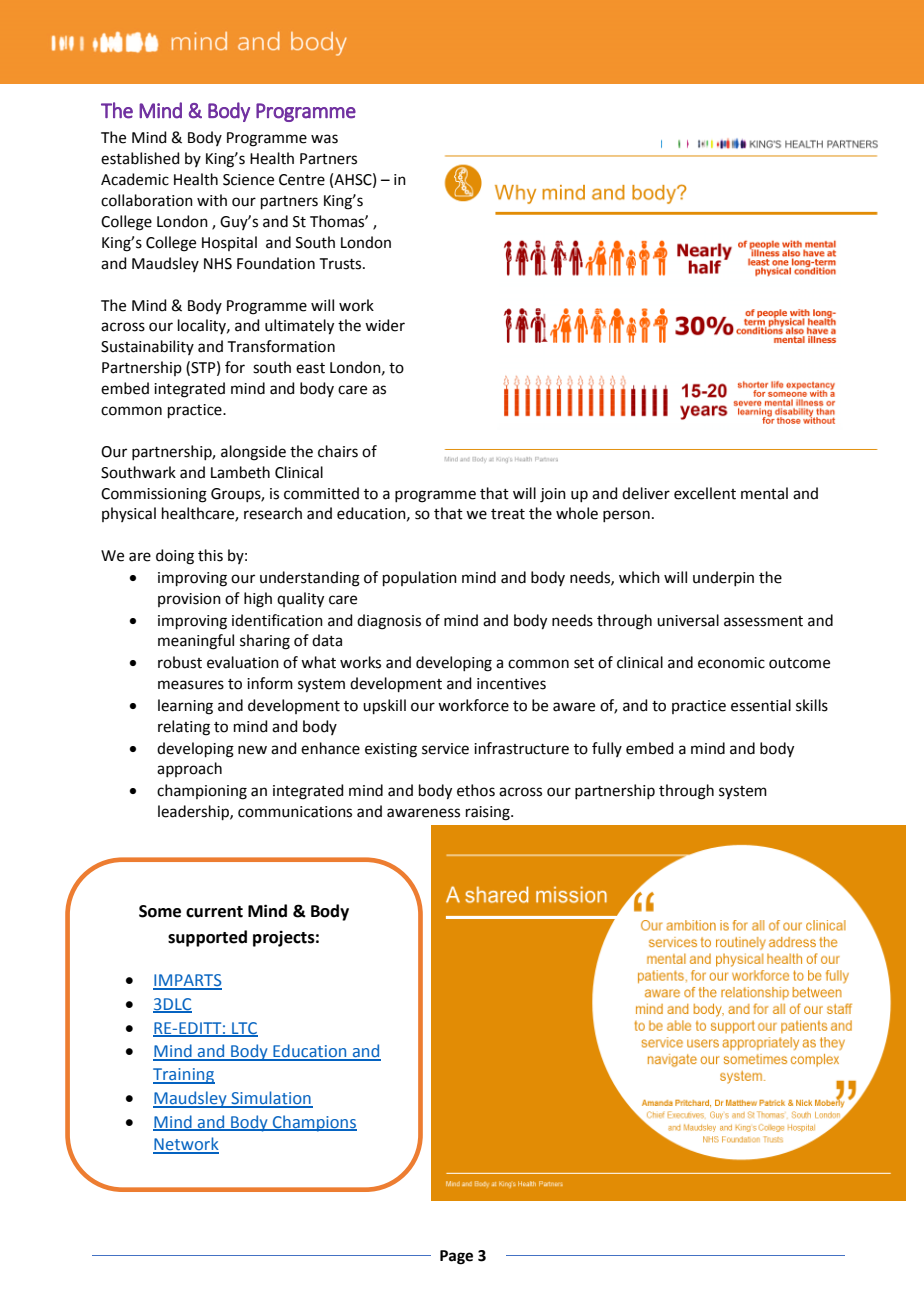 The image size is (924, 1309). Describe the element at coordinates (385, 325) in the document. I see `wider` at that location.
